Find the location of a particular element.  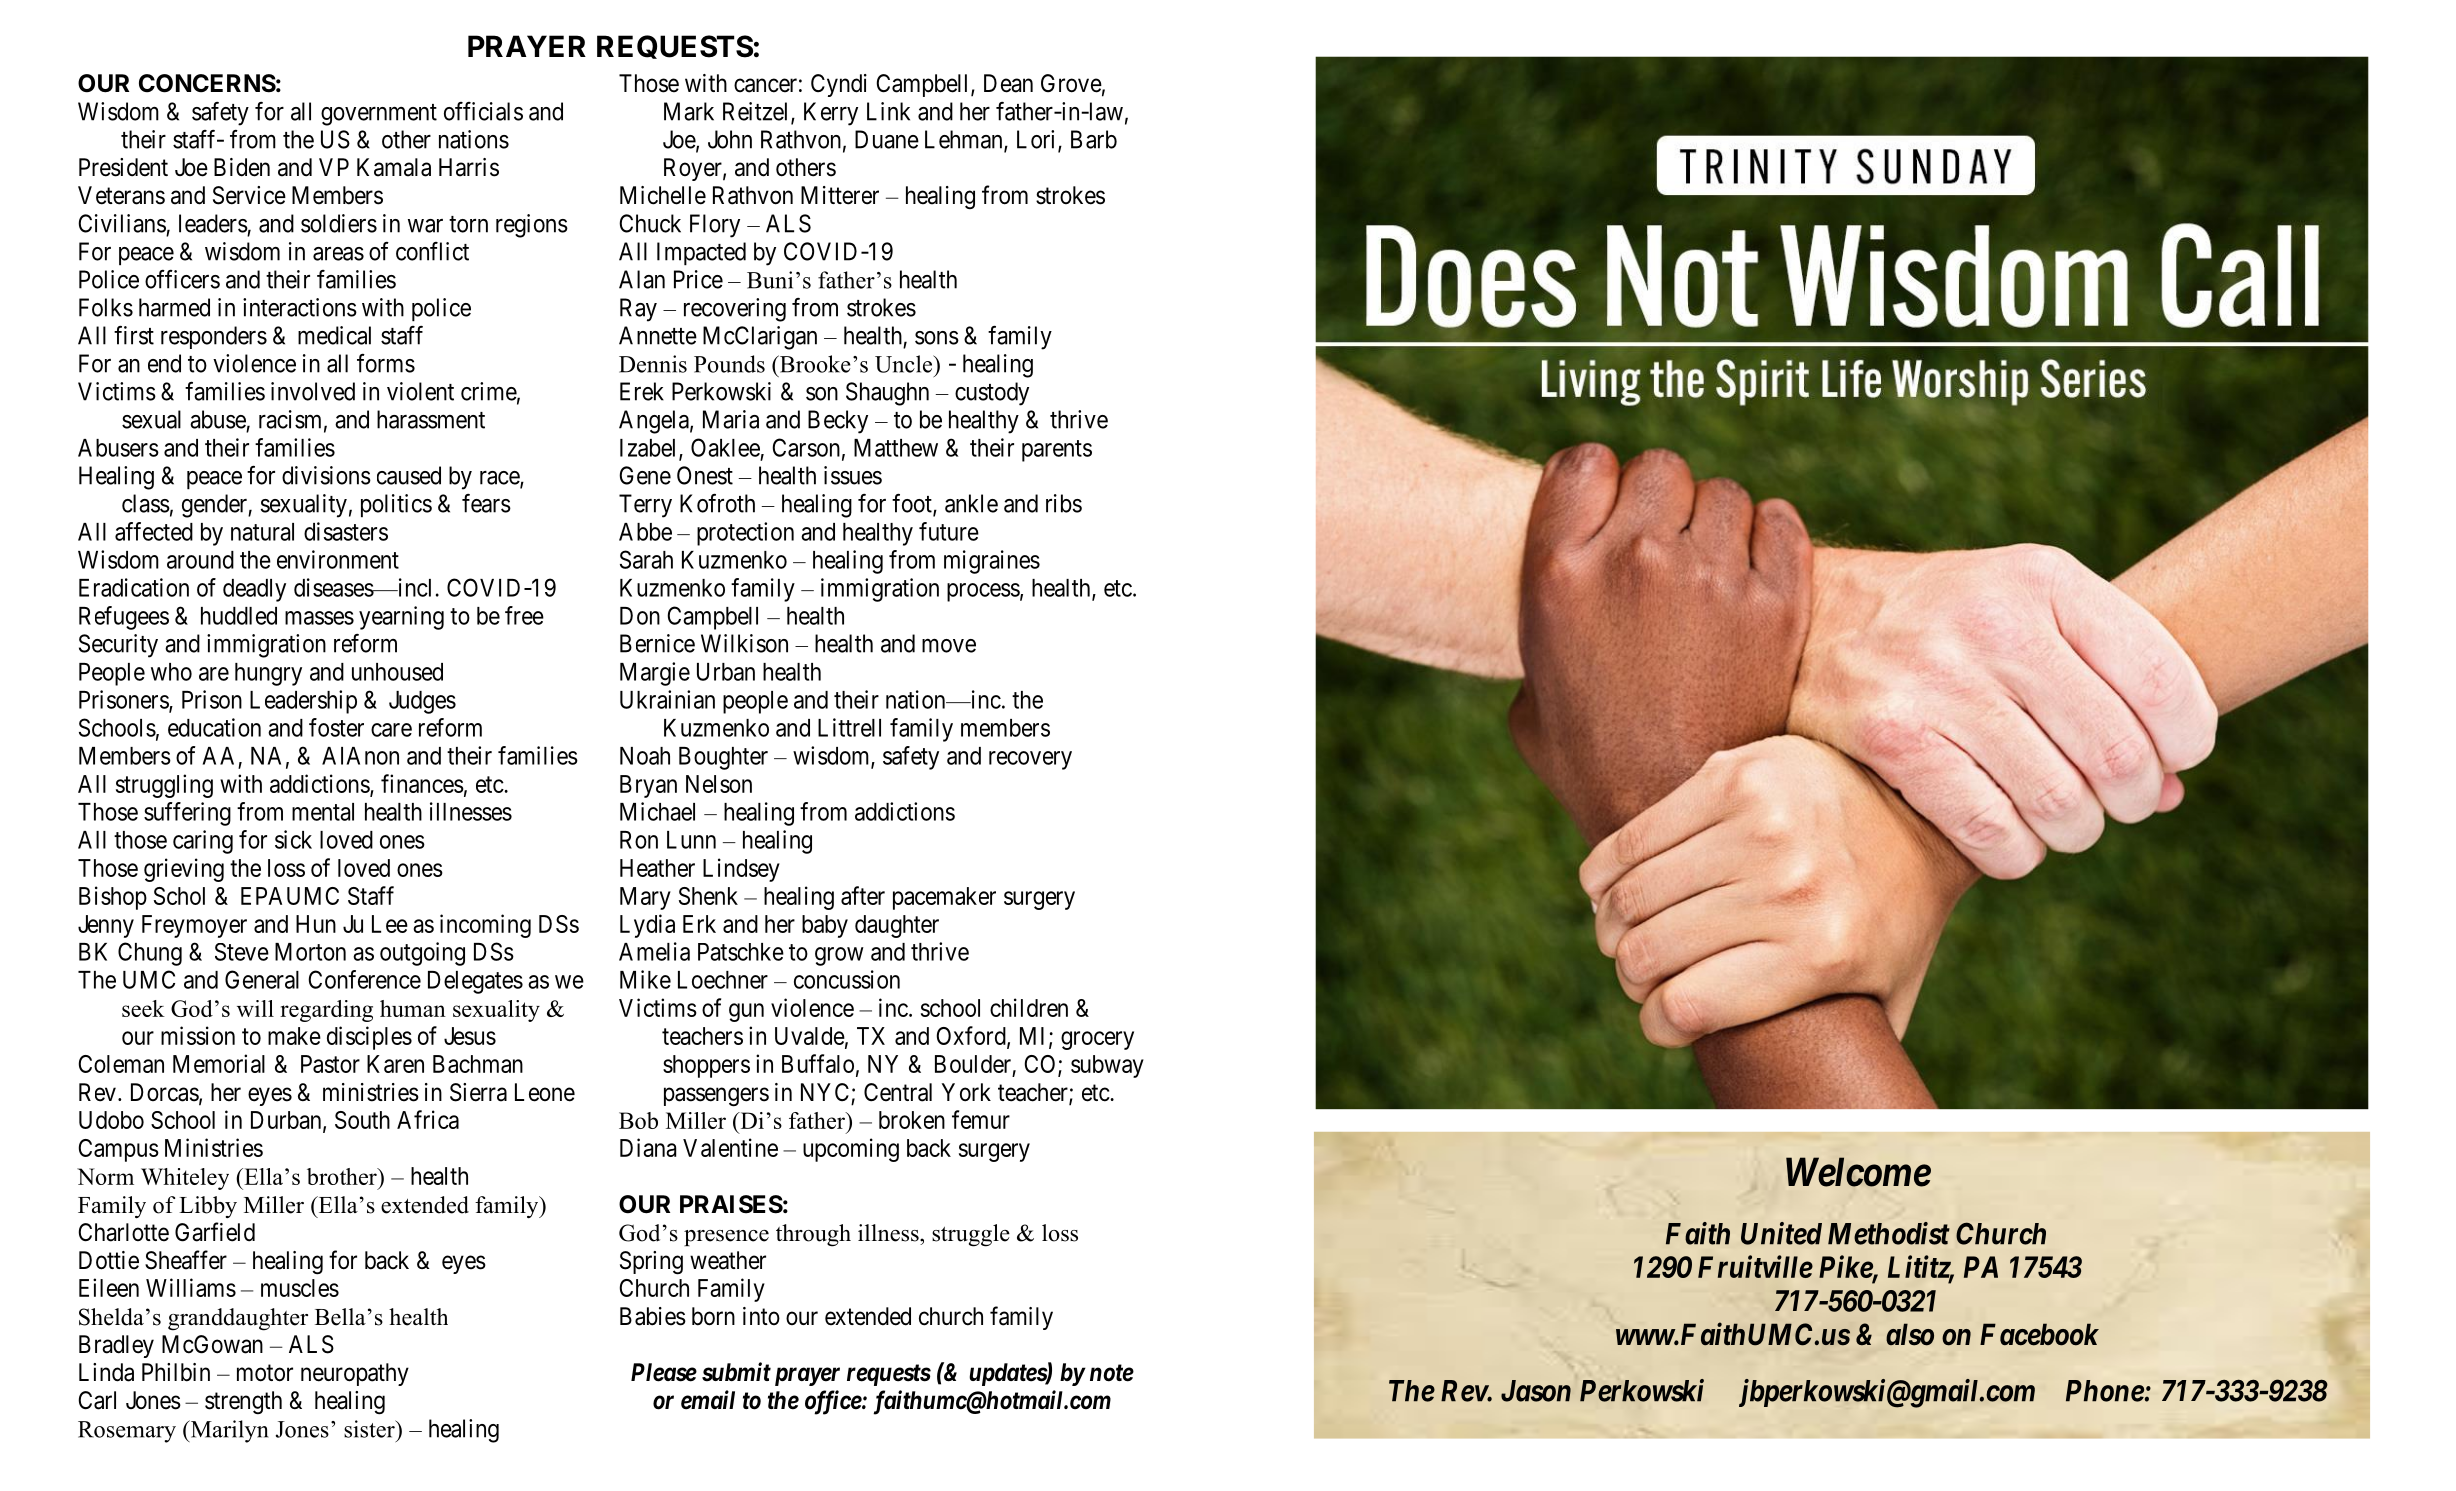

Methodist is located at coordinates (1889, 1233).
